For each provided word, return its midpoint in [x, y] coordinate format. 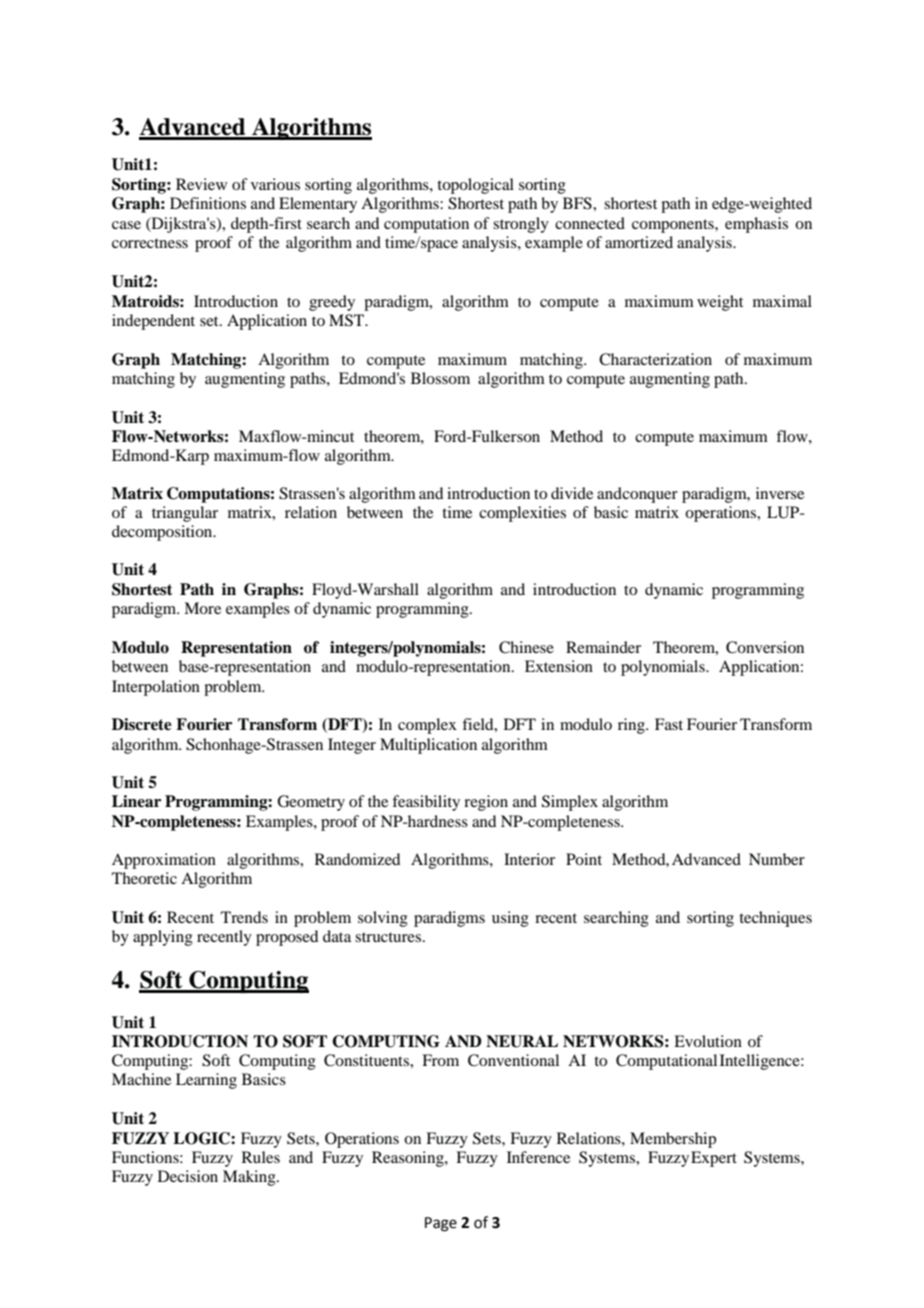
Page [441, 1224]
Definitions [208, 203]
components [674, 226]
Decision [188, 1176]
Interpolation [156, 688]
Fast [669, 724]
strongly [521, 225]
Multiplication [428, 746]
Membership [673, 1140]
